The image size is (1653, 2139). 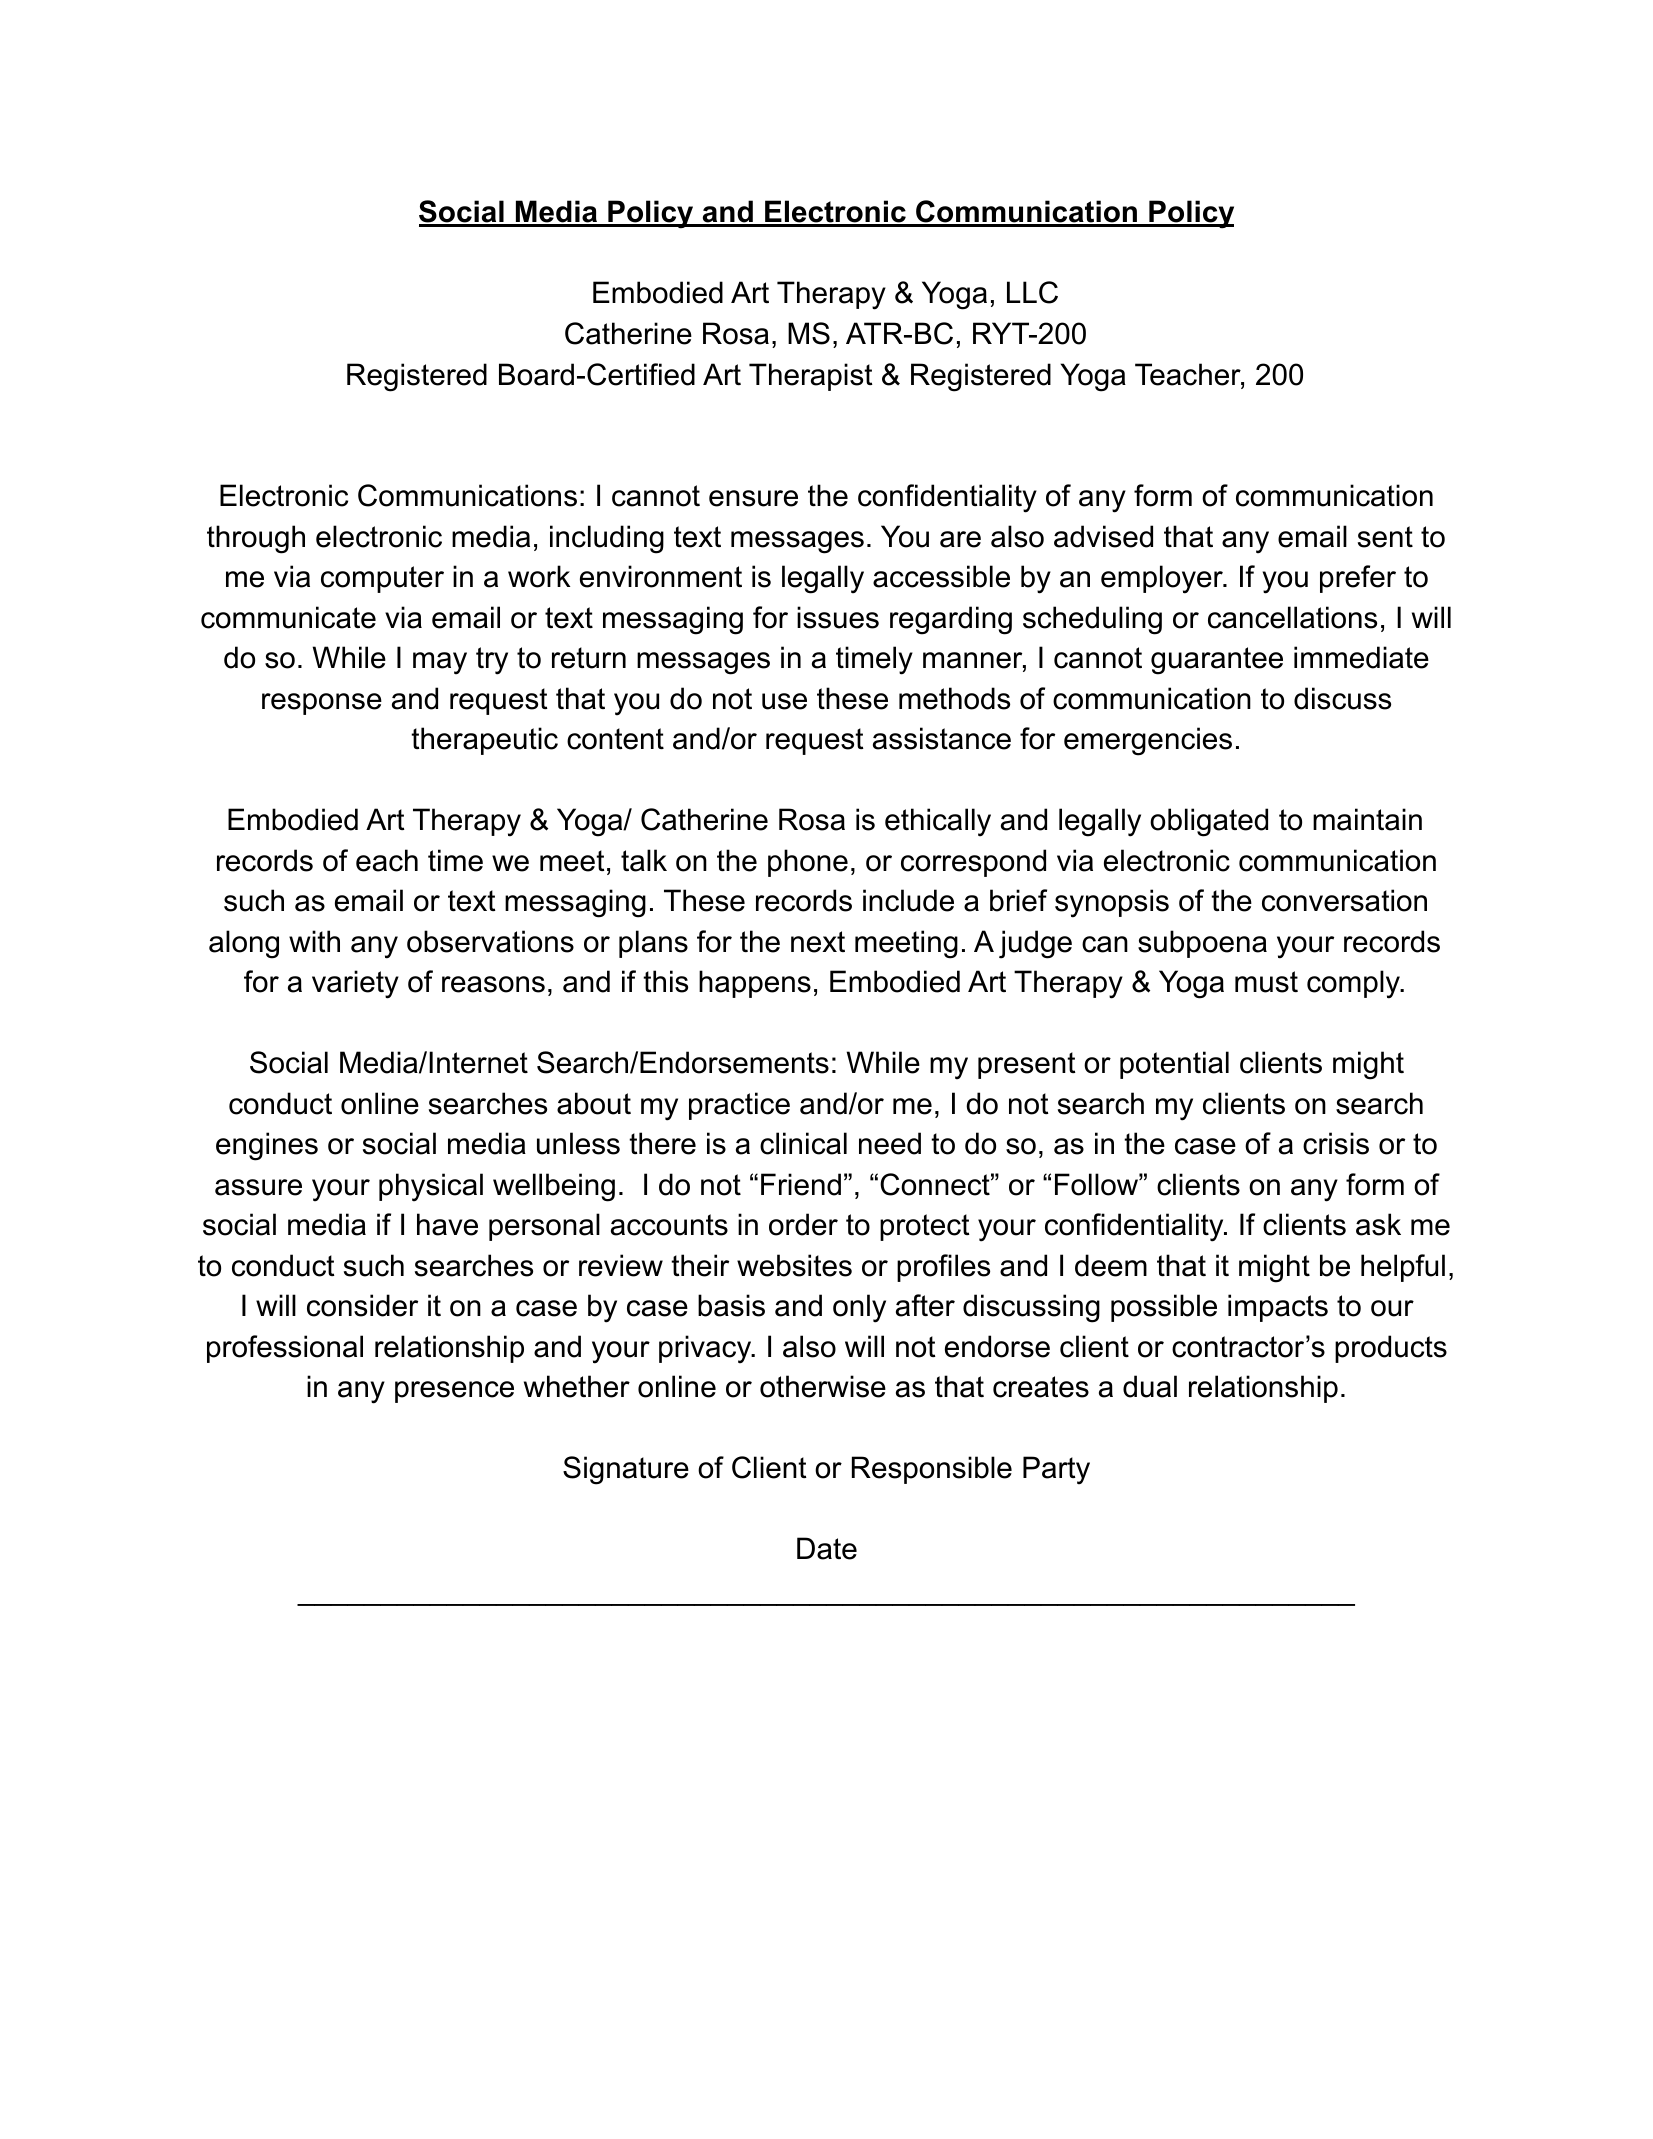 I want to click on through, so click(x=256, y=539).
